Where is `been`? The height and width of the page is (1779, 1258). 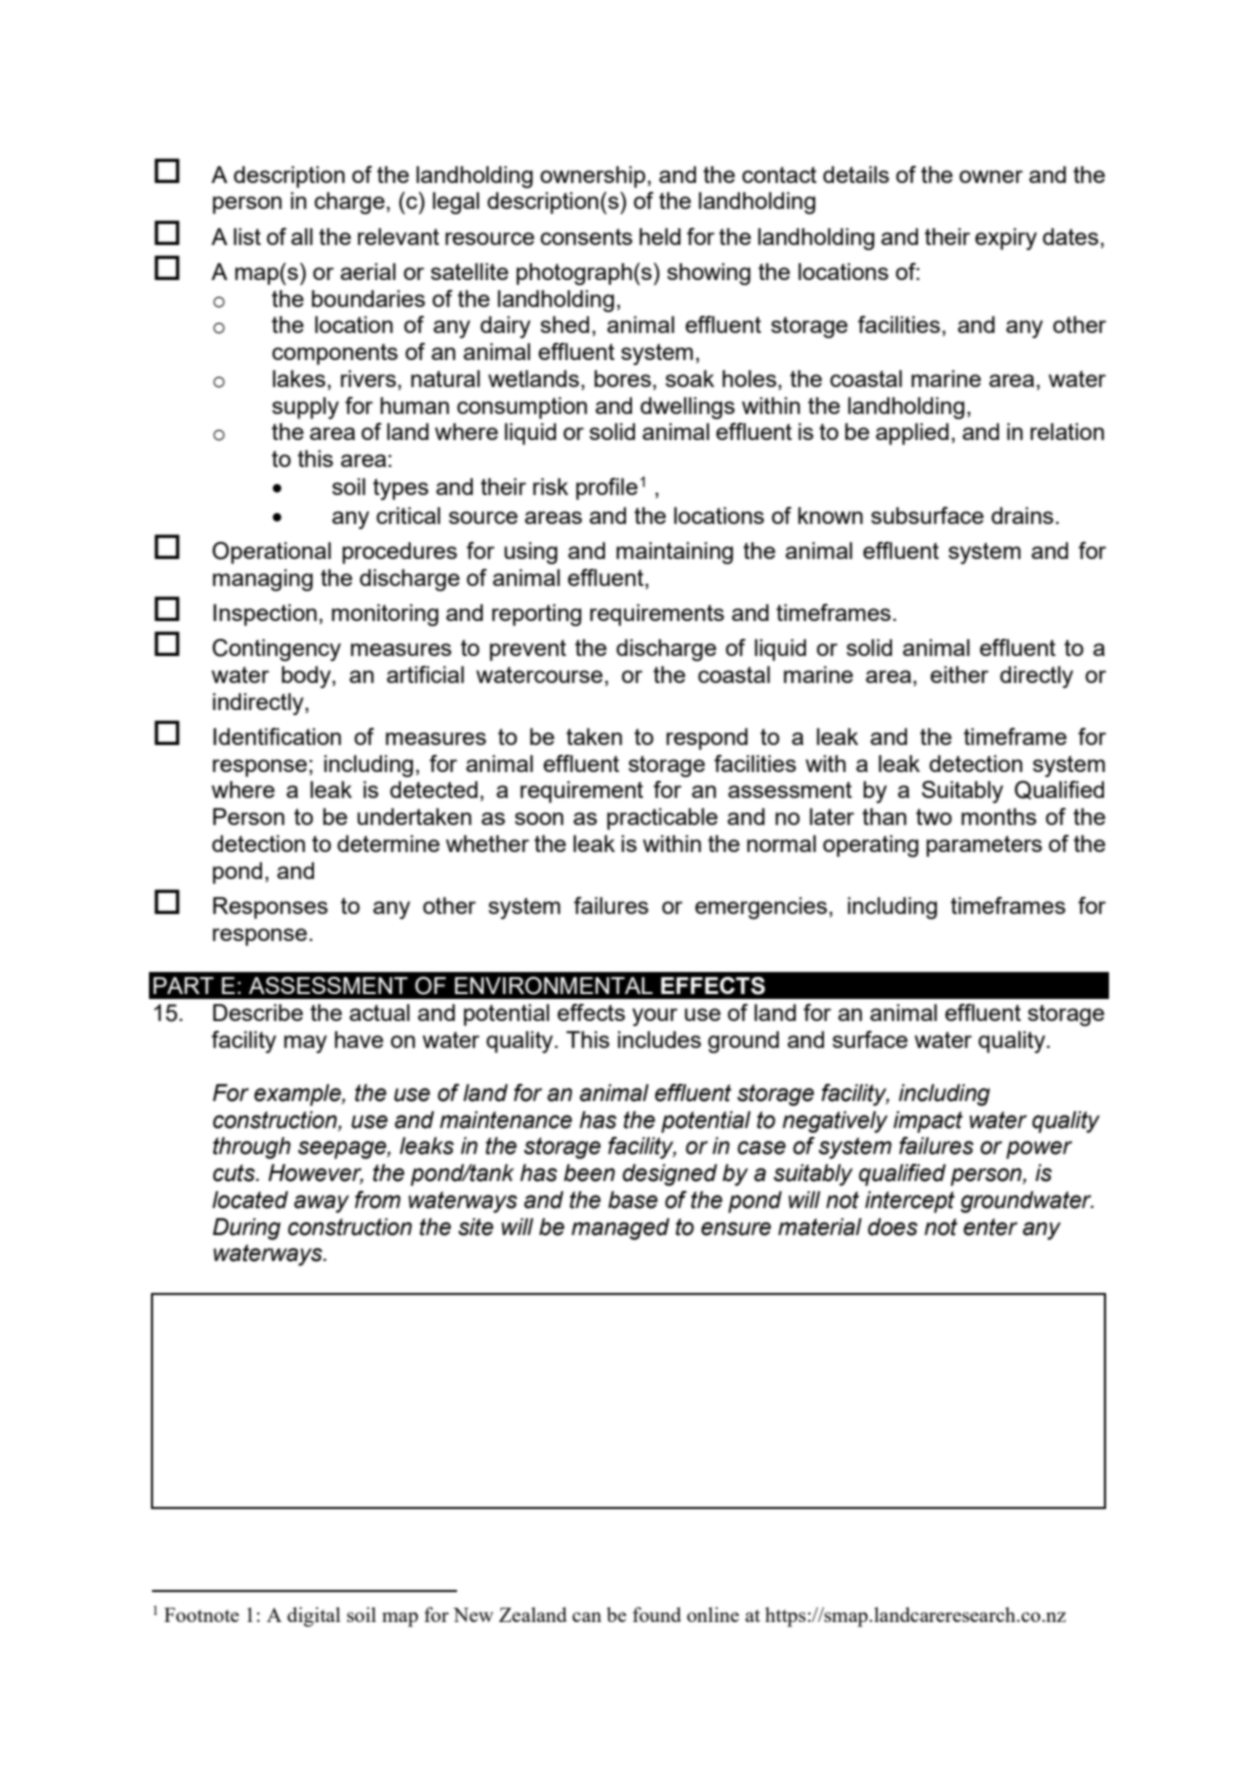 been is located at coordinates (589, 1173).
